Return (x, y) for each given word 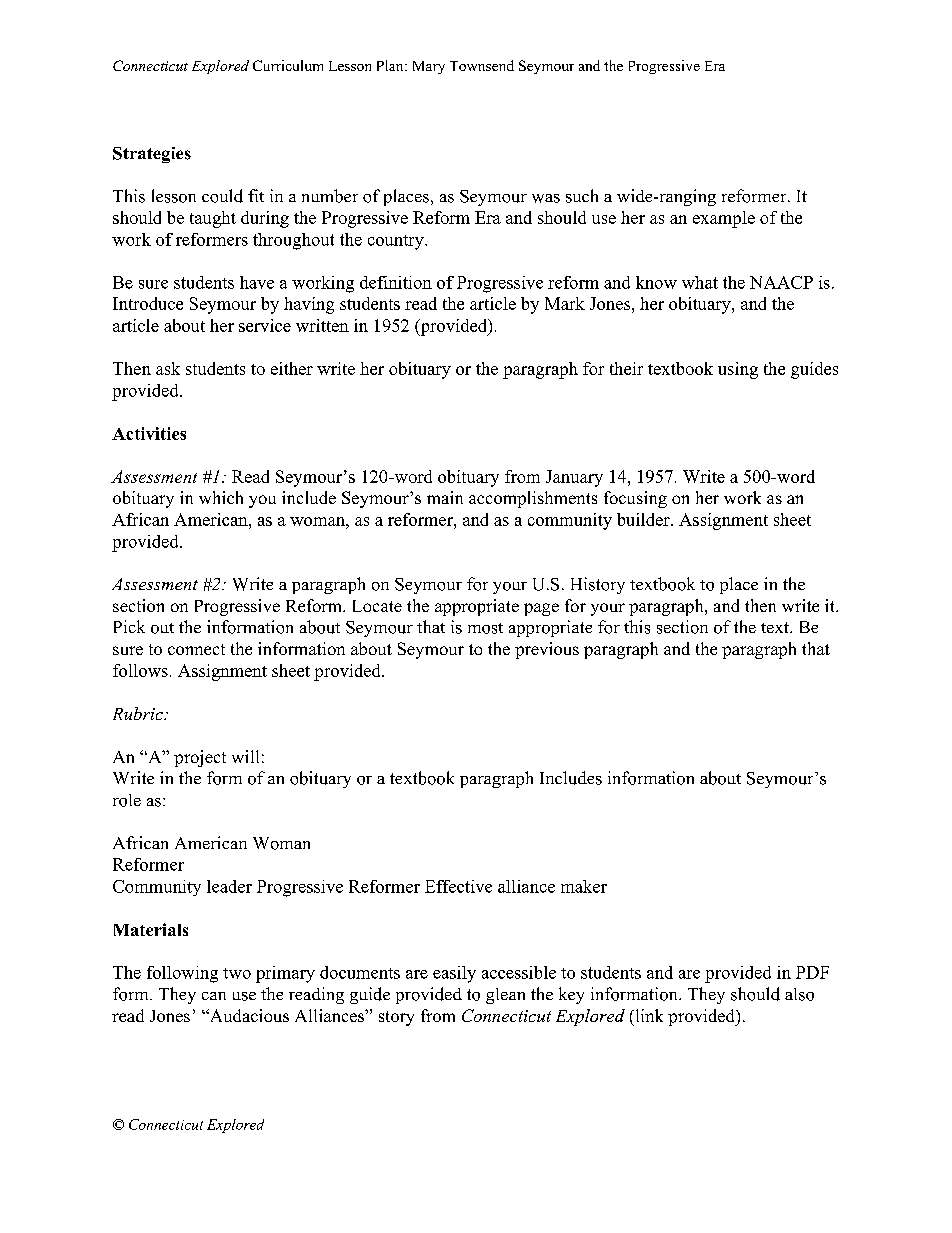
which (221, 497)
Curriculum (288, 65)
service (265, 325)
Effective (458, 886)
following (182, 974)
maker (584, 886)
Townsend (482, 65)
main (445, 497)
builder (644, 519)
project (200, 758)
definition (396, 282)
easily (454, 974)
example (724, 219)
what (700, 282)
